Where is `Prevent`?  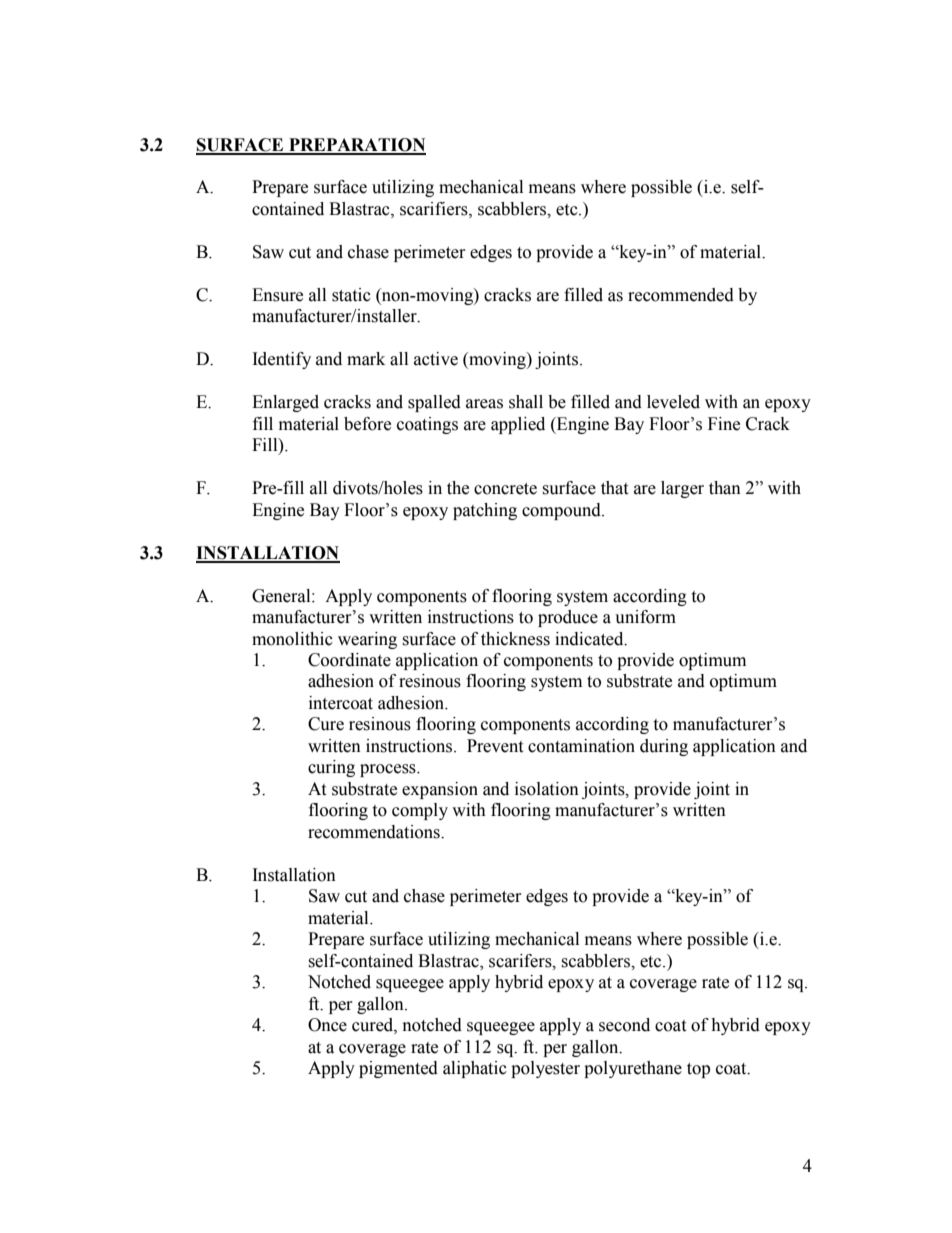 Prevent is located at coordinates (495, 746).
